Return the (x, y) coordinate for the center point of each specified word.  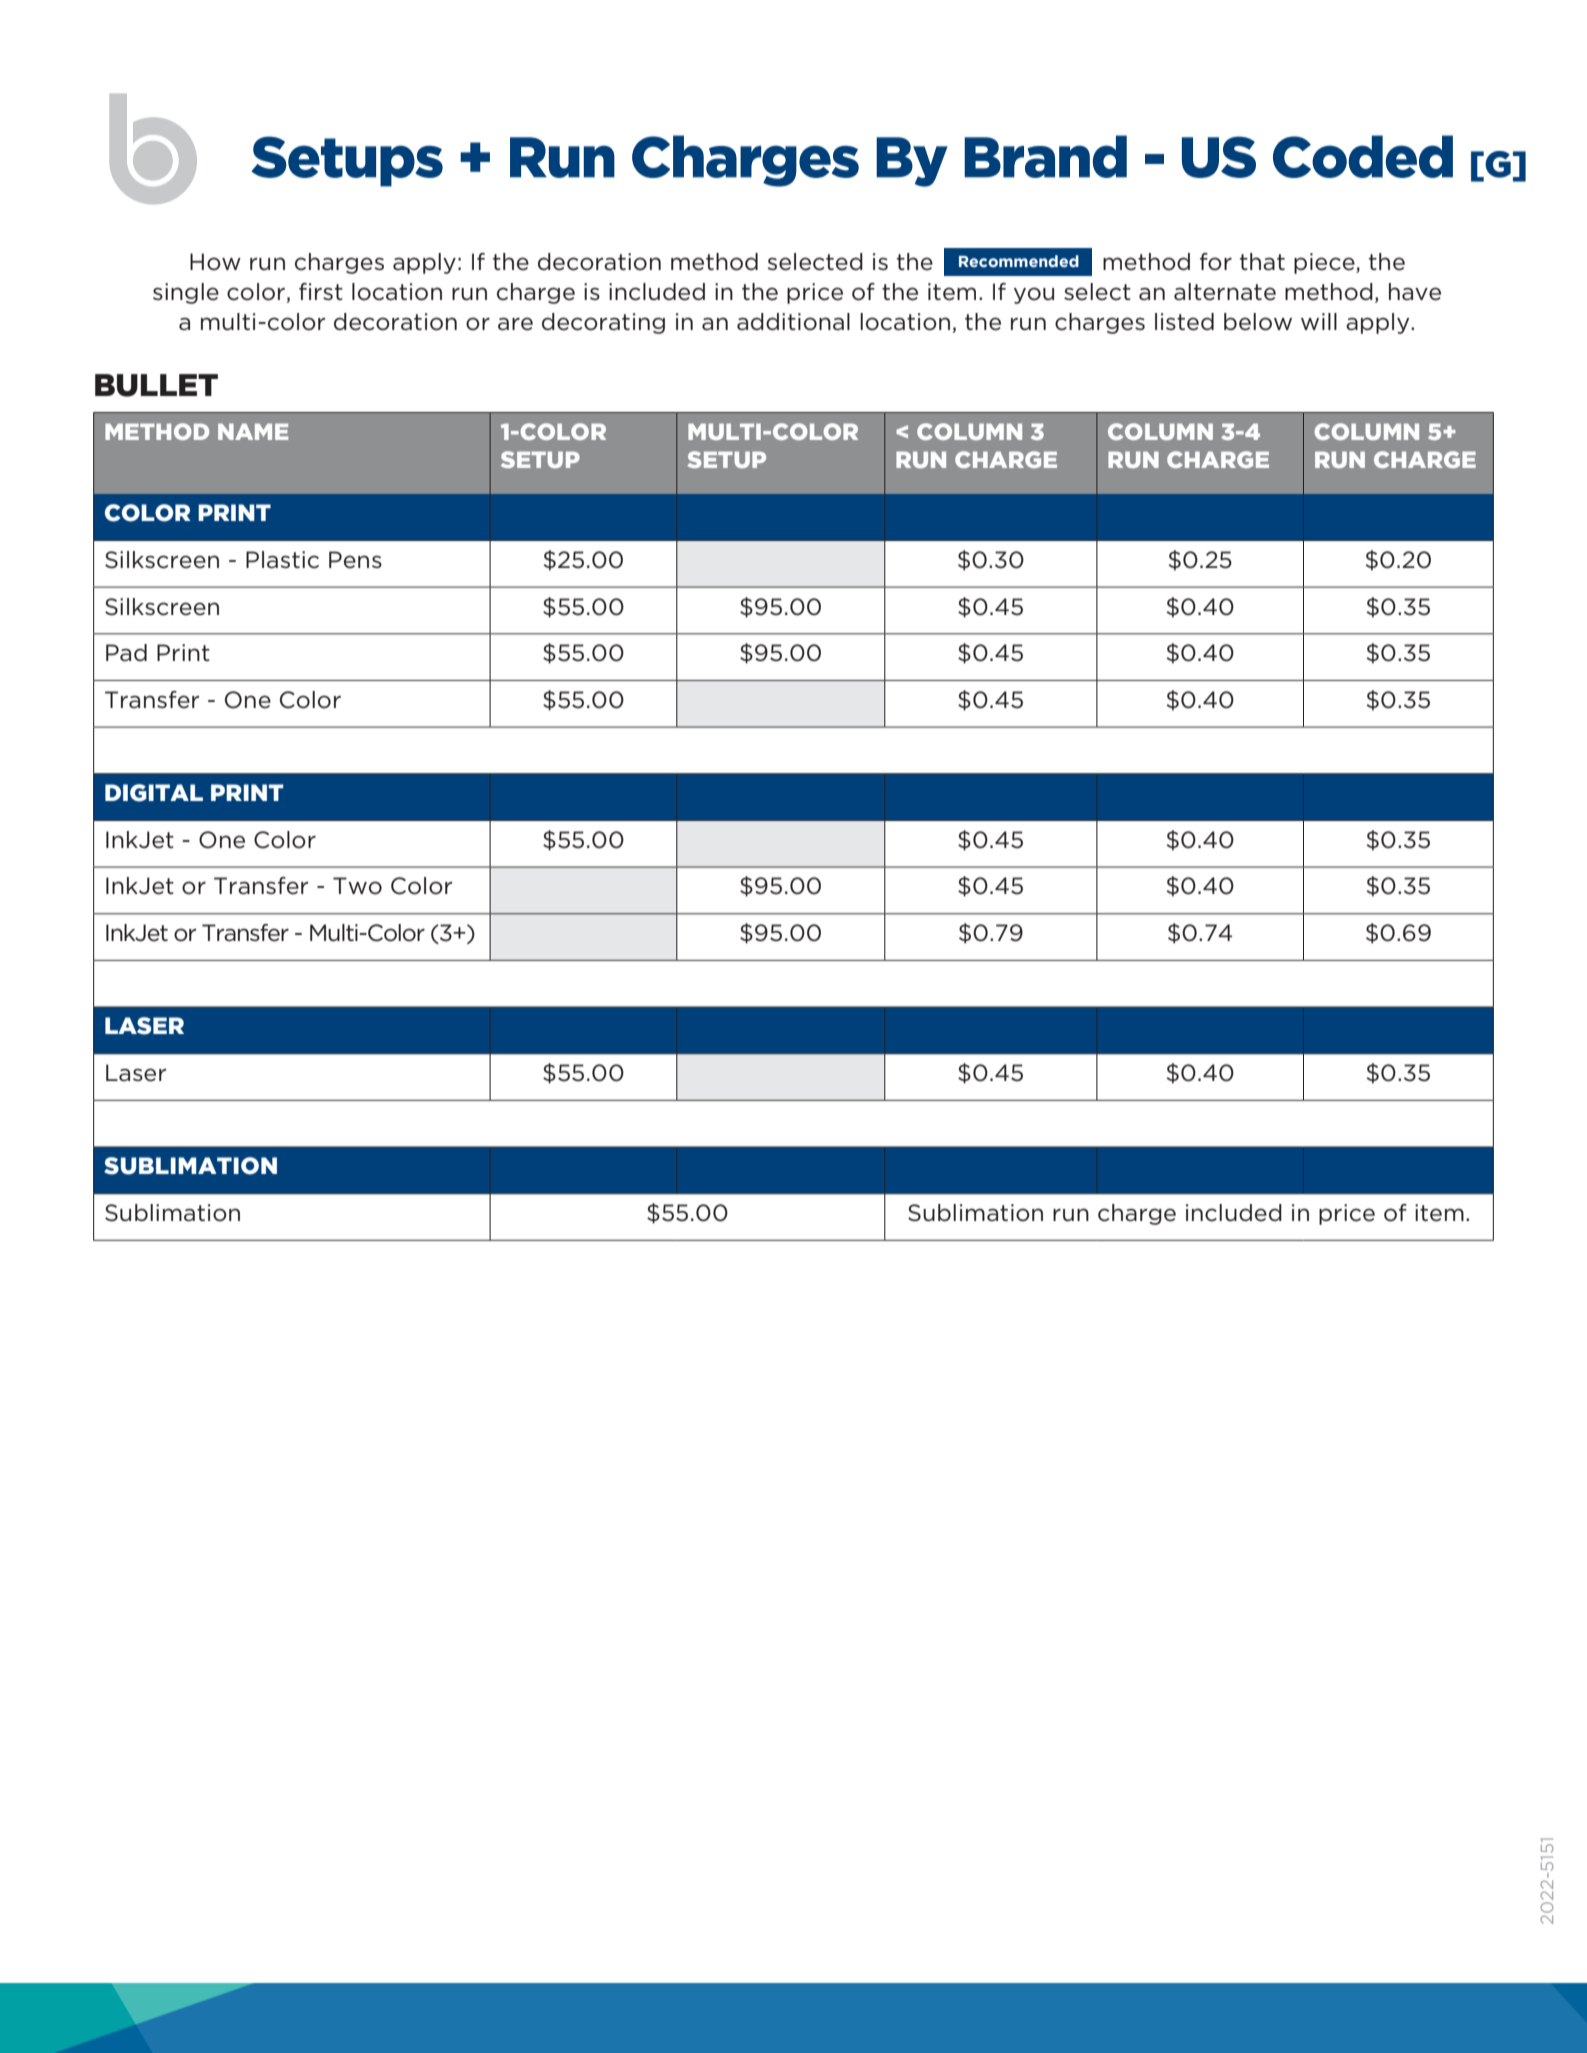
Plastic (282, 560)
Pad (126, 652)
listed (1184, 322)
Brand (1045, 156)
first (321, 291)
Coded (1363, 156)
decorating (603, 323)
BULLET (156, 385)
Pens (355, 560)
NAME (253, 431)
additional (793, 322)
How (215, 262)
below (1258, 322)
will (1319, 321)
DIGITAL (154, 793)
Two (357, 886)
